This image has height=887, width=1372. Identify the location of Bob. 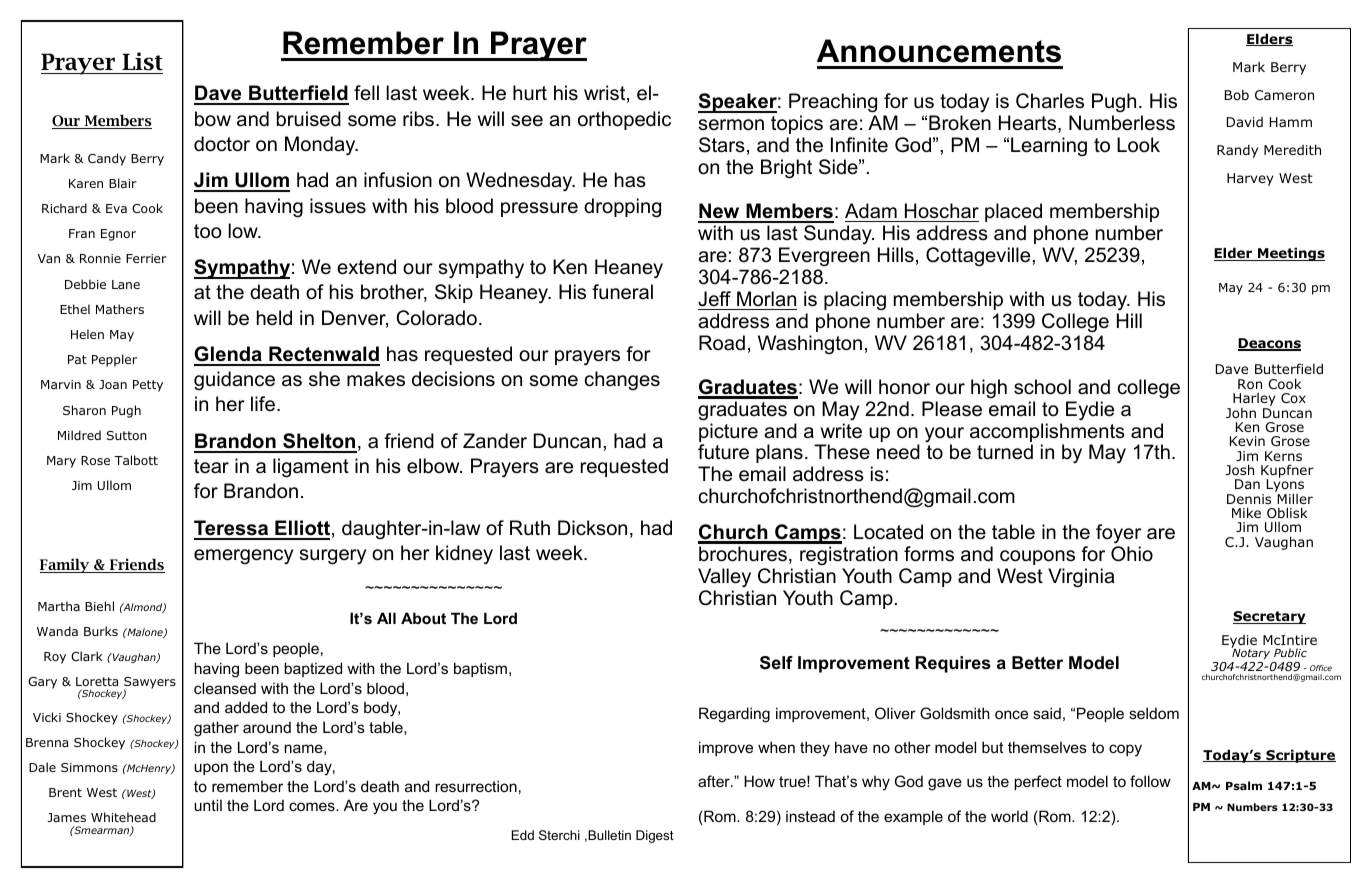
(1237, 95).
